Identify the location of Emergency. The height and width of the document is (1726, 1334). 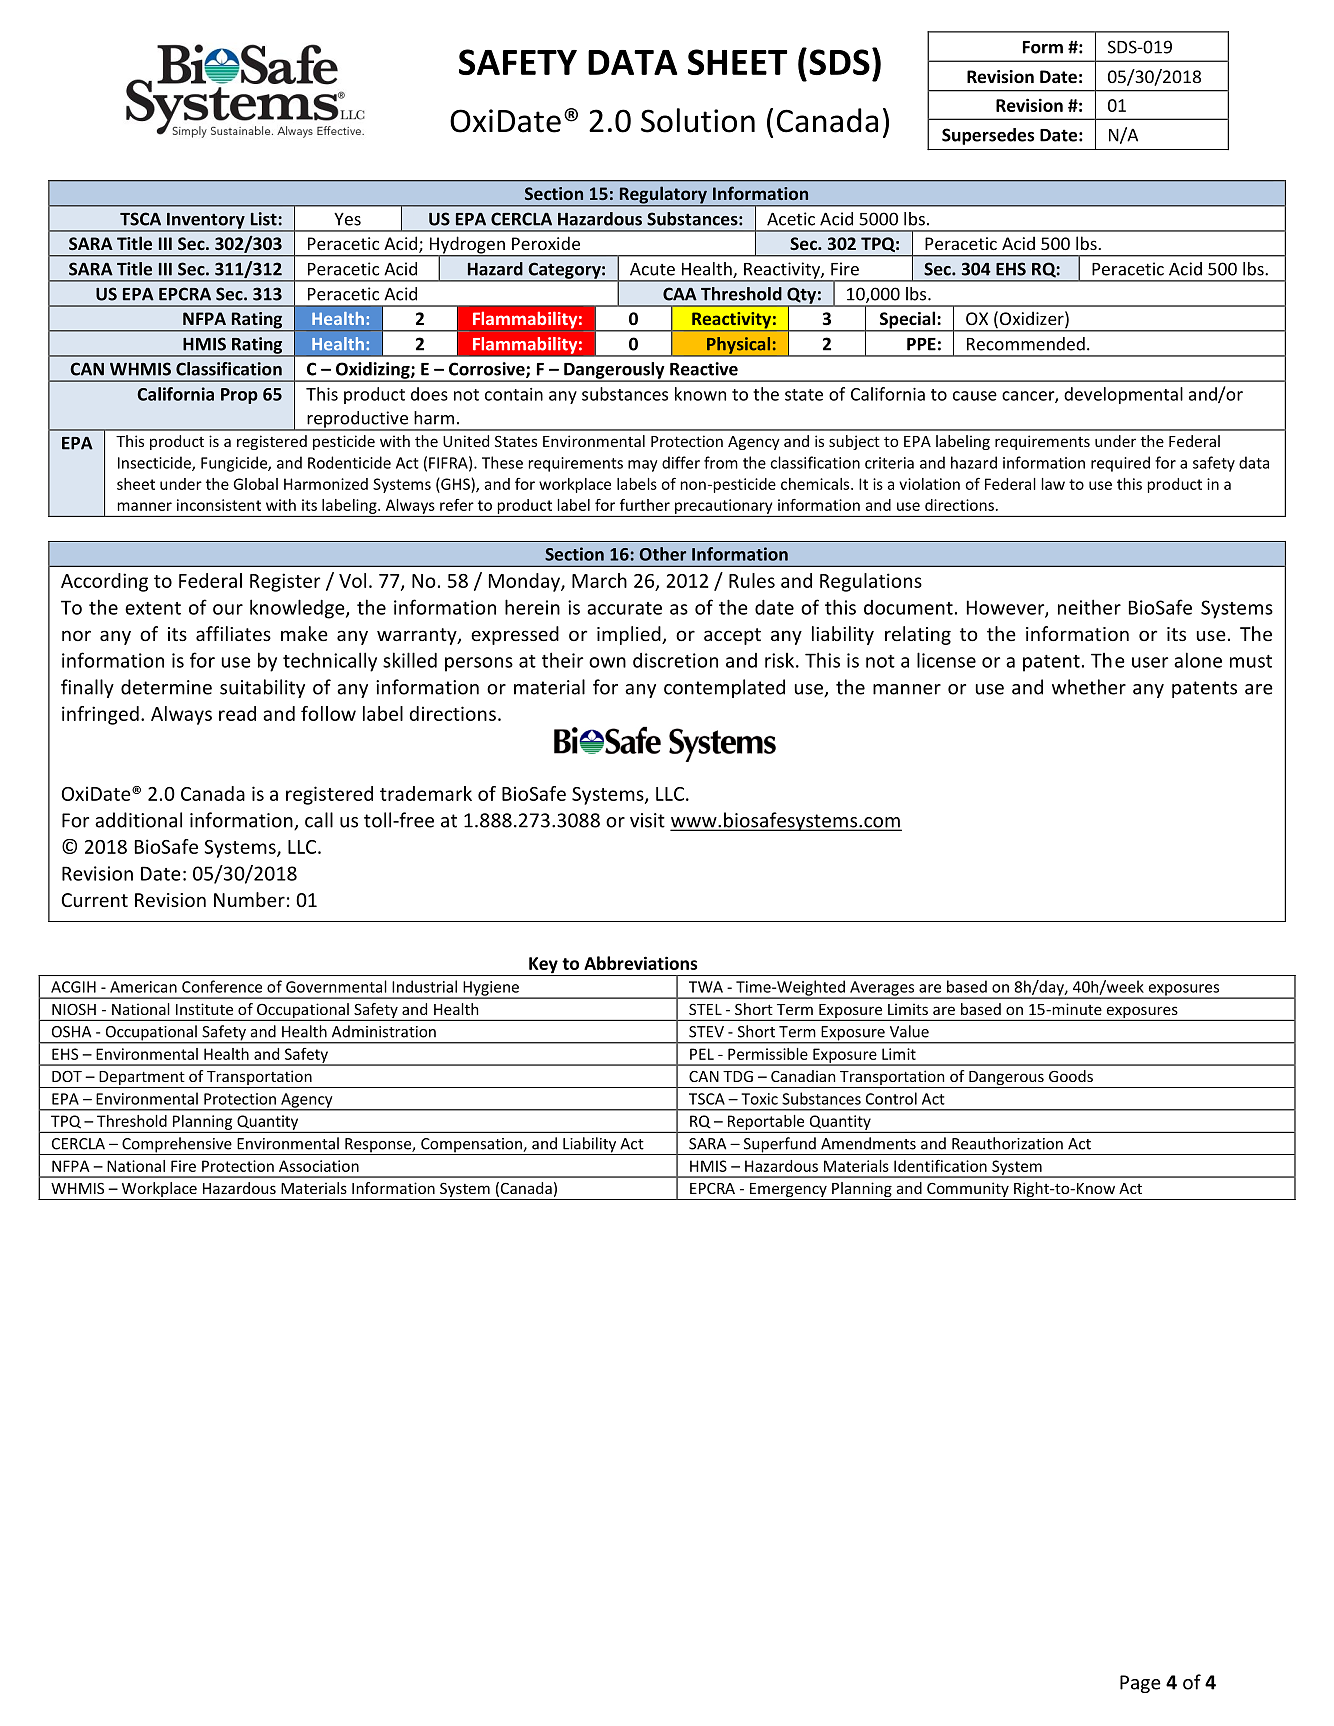
(788, 1191).
